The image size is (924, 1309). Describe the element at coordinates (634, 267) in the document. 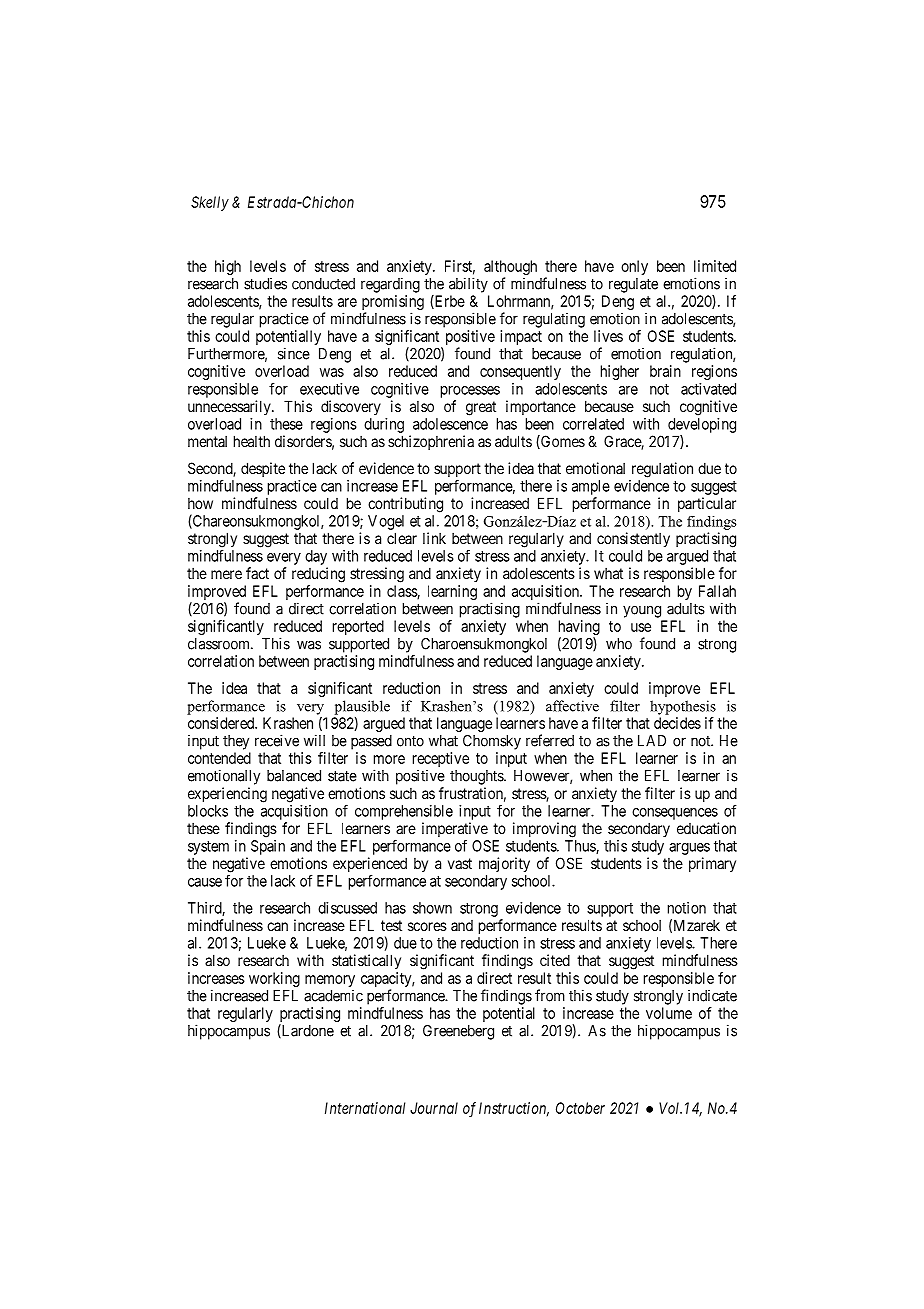

I see `only` at that location.
